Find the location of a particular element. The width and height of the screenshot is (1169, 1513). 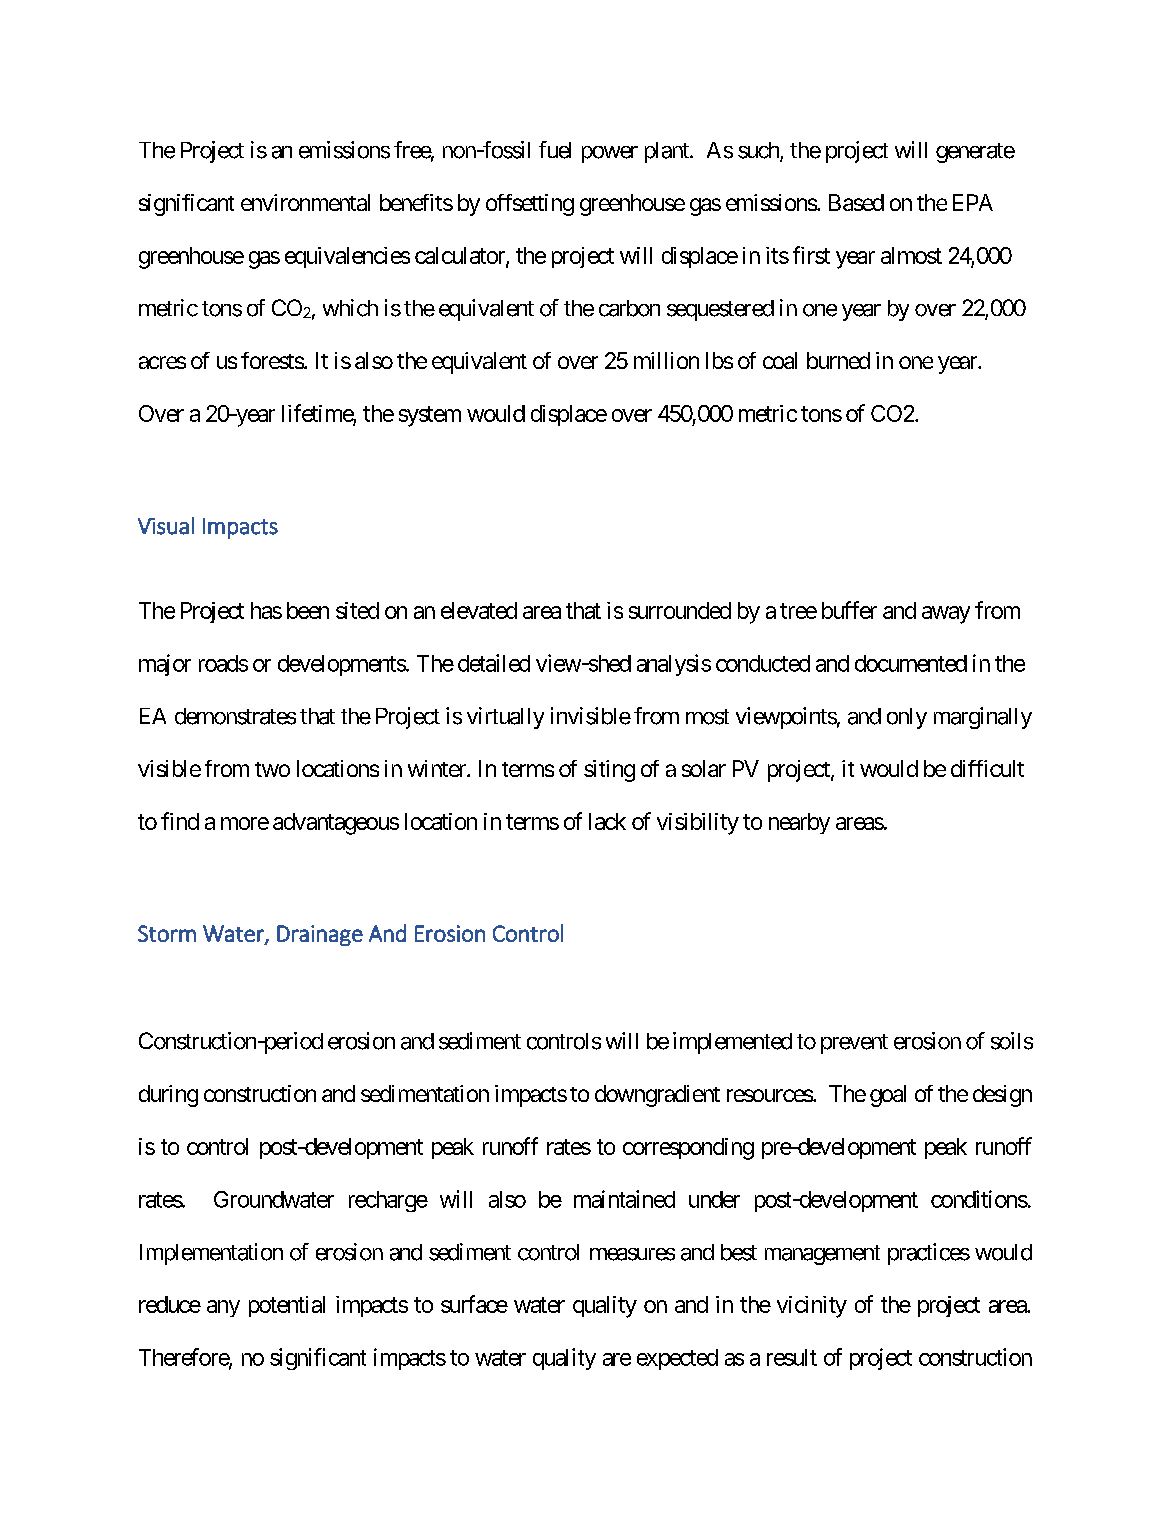

two is located at coordinates (272, 769).
